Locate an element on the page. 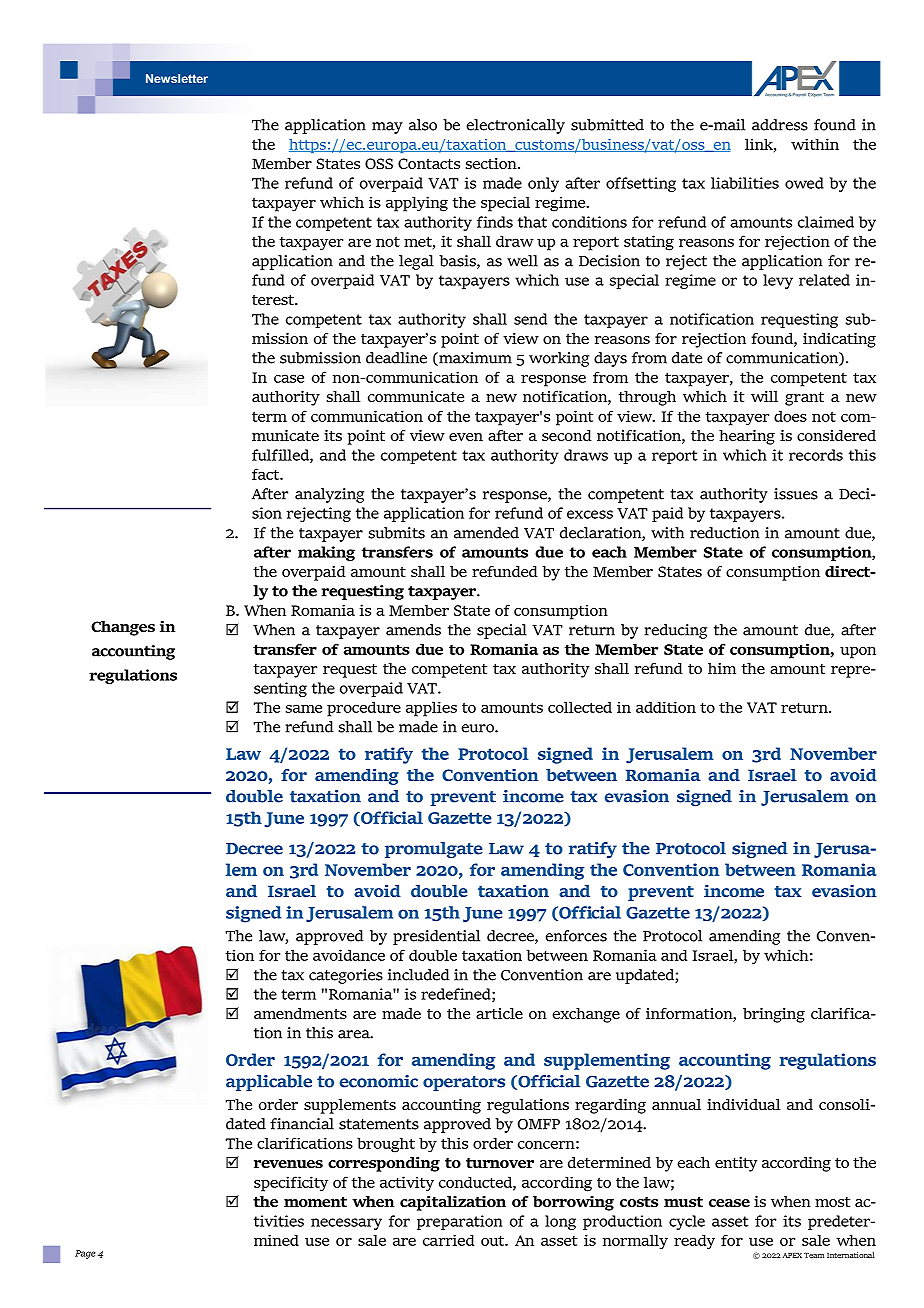 Image resolution: width=924 pixels, height=1308 pixels. Changes is located at coordinates (123, 628).
